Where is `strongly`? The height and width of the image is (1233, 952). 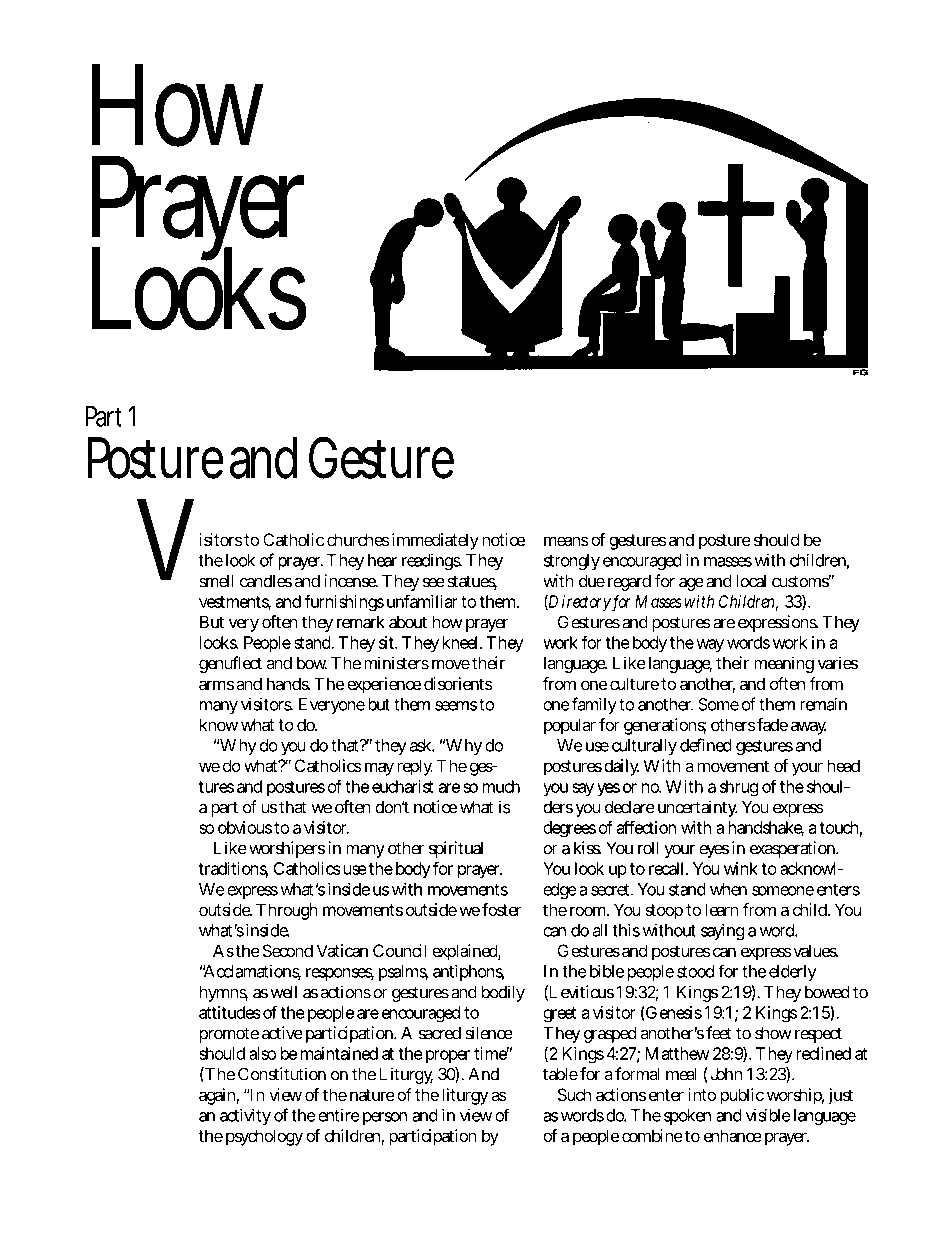
strongly is located at coordinates (572, 562).
